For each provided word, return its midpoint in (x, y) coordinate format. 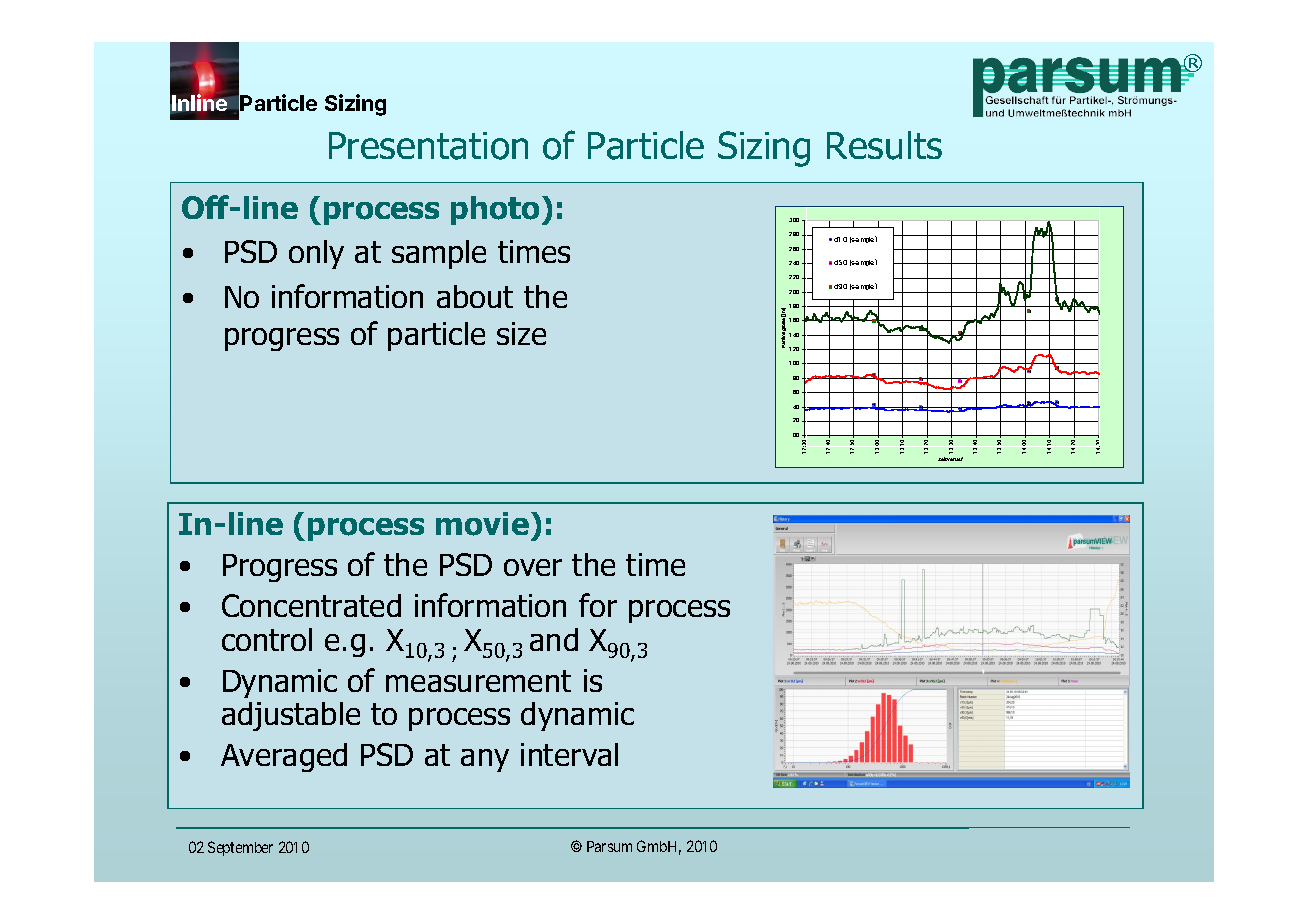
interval (569, 754)
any (485, 760)
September (240, 848)
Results (884, 145)
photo (495, 210)
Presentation (428, 146)
